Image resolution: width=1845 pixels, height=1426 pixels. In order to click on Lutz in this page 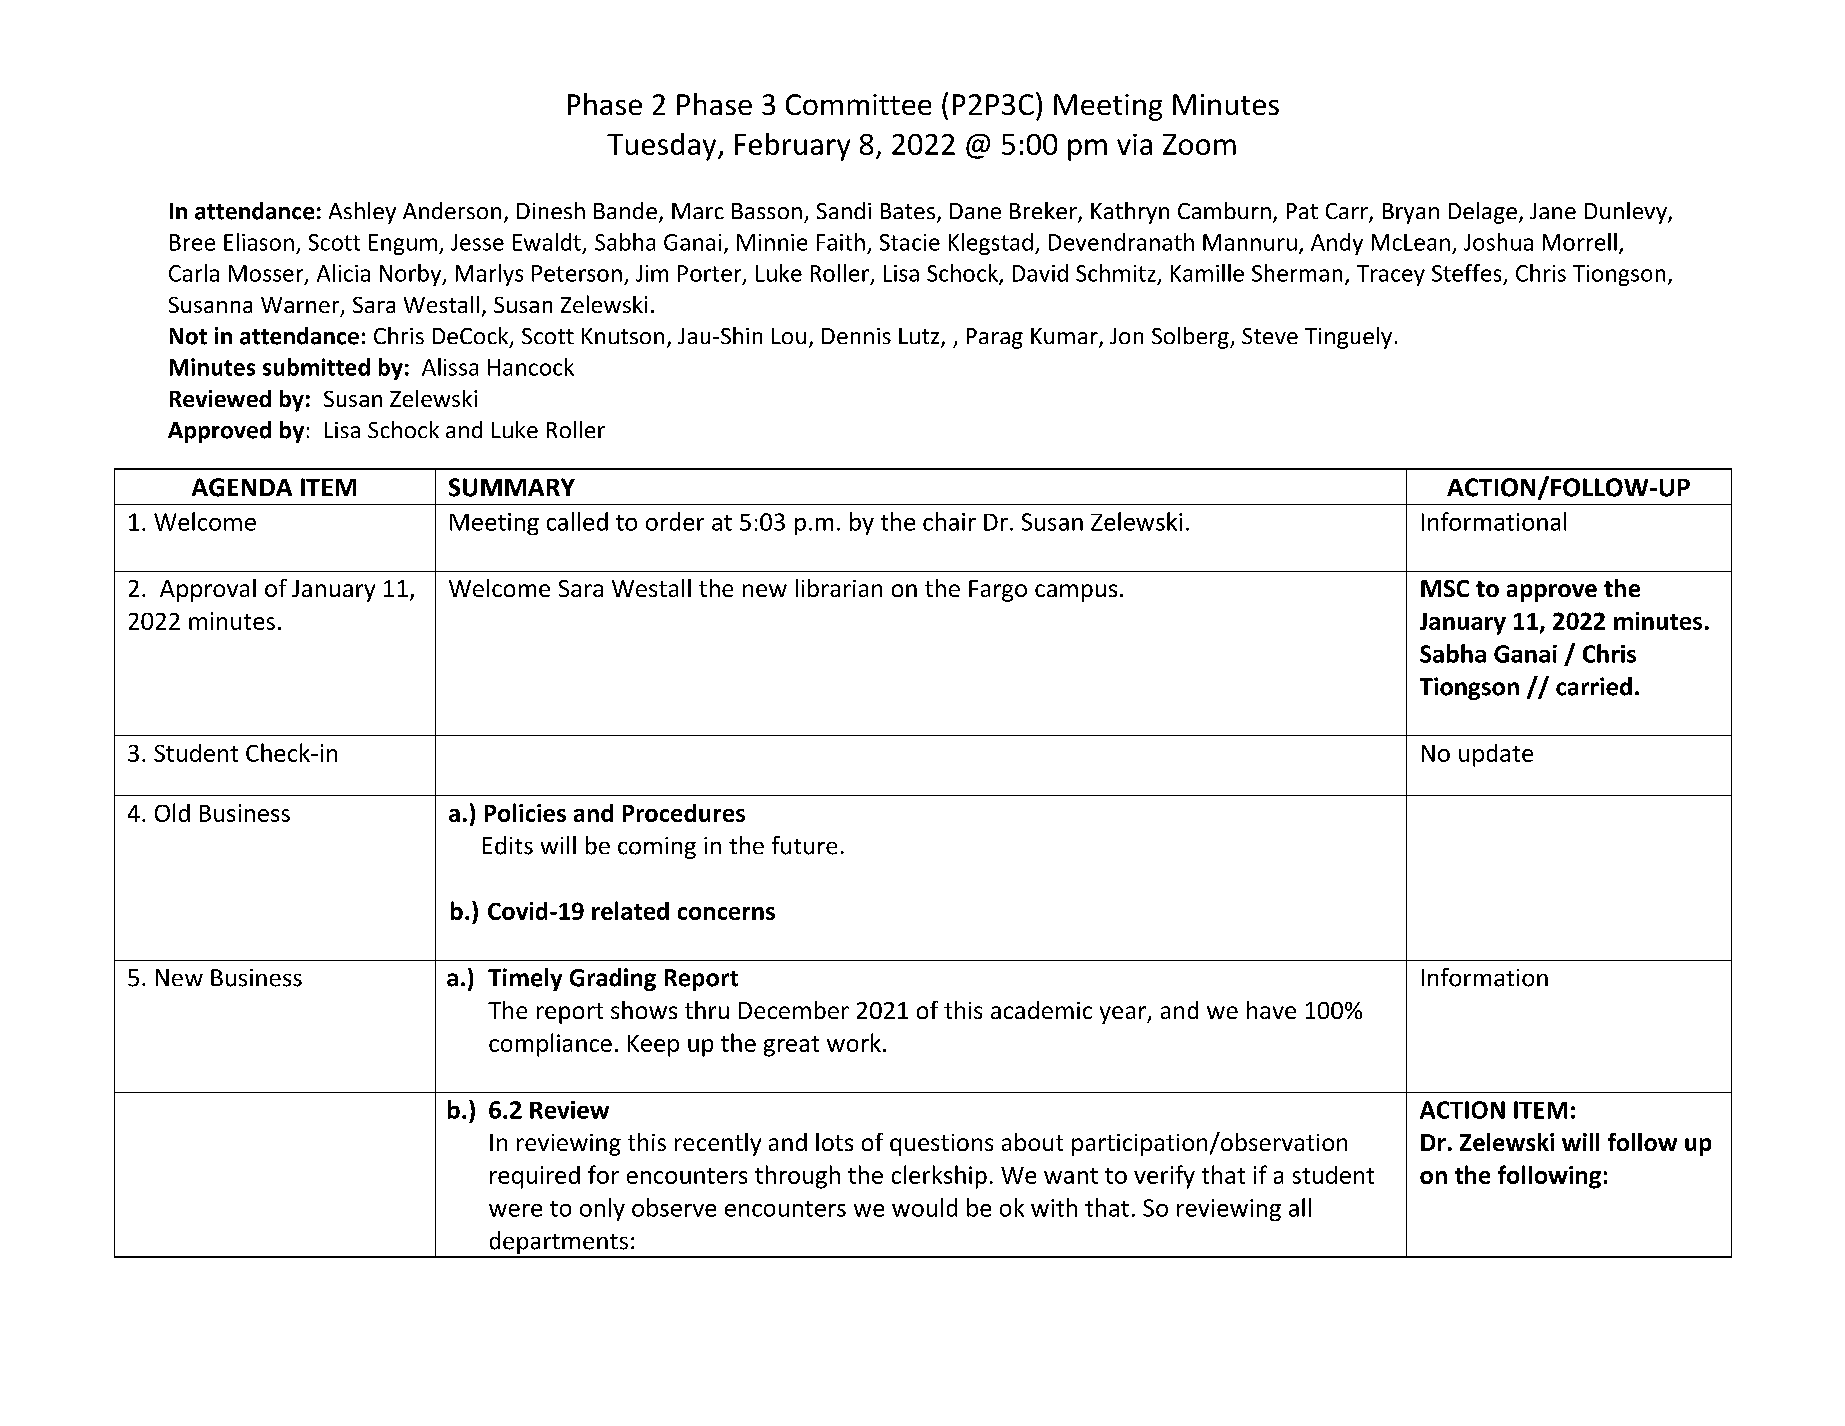, I will do `click(920, 337)`.
